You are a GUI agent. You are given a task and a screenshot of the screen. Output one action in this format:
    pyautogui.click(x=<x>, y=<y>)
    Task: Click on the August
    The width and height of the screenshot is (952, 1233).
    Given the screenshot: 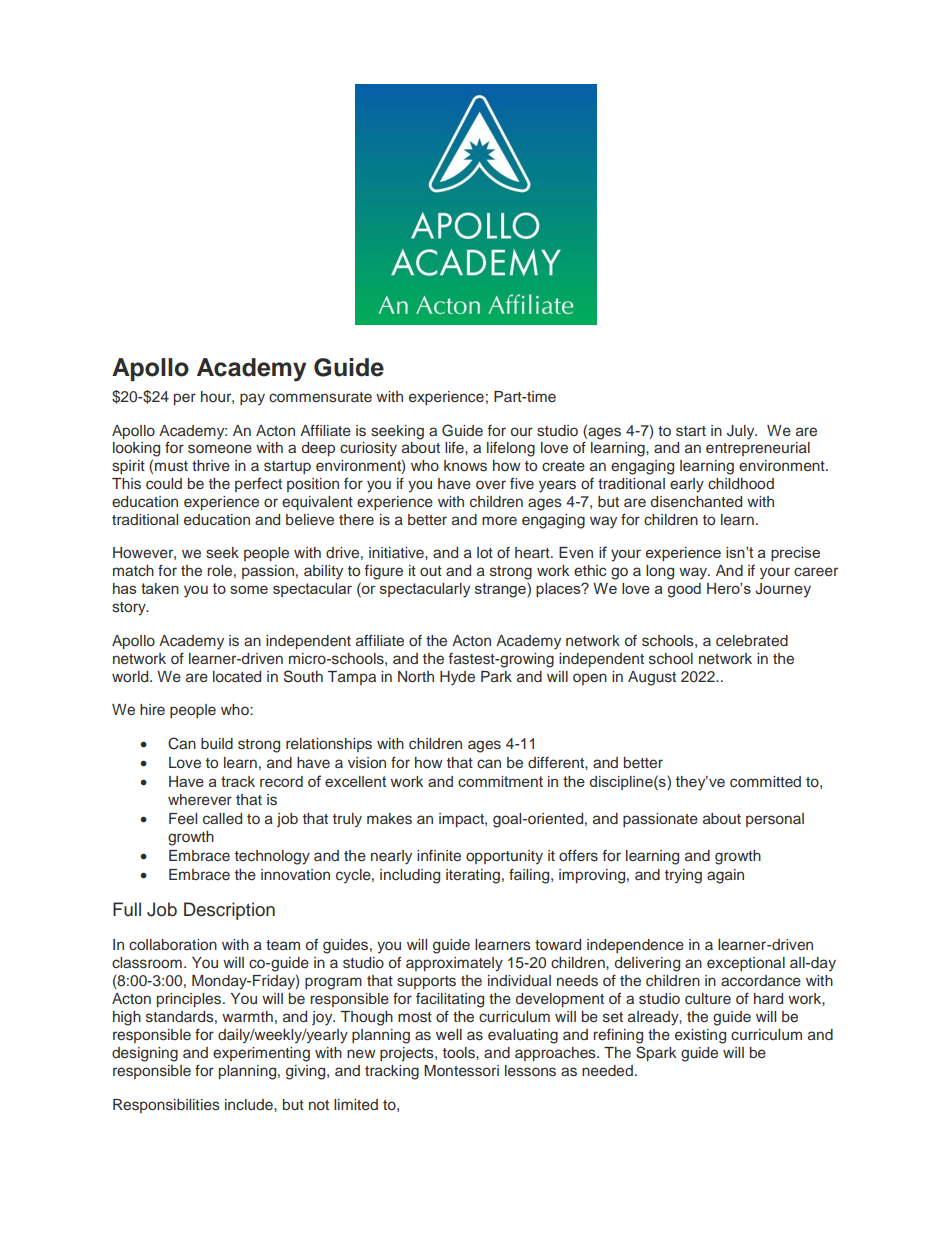 What is the action you would take?
    pyautogui.click(x=652, y=678)
